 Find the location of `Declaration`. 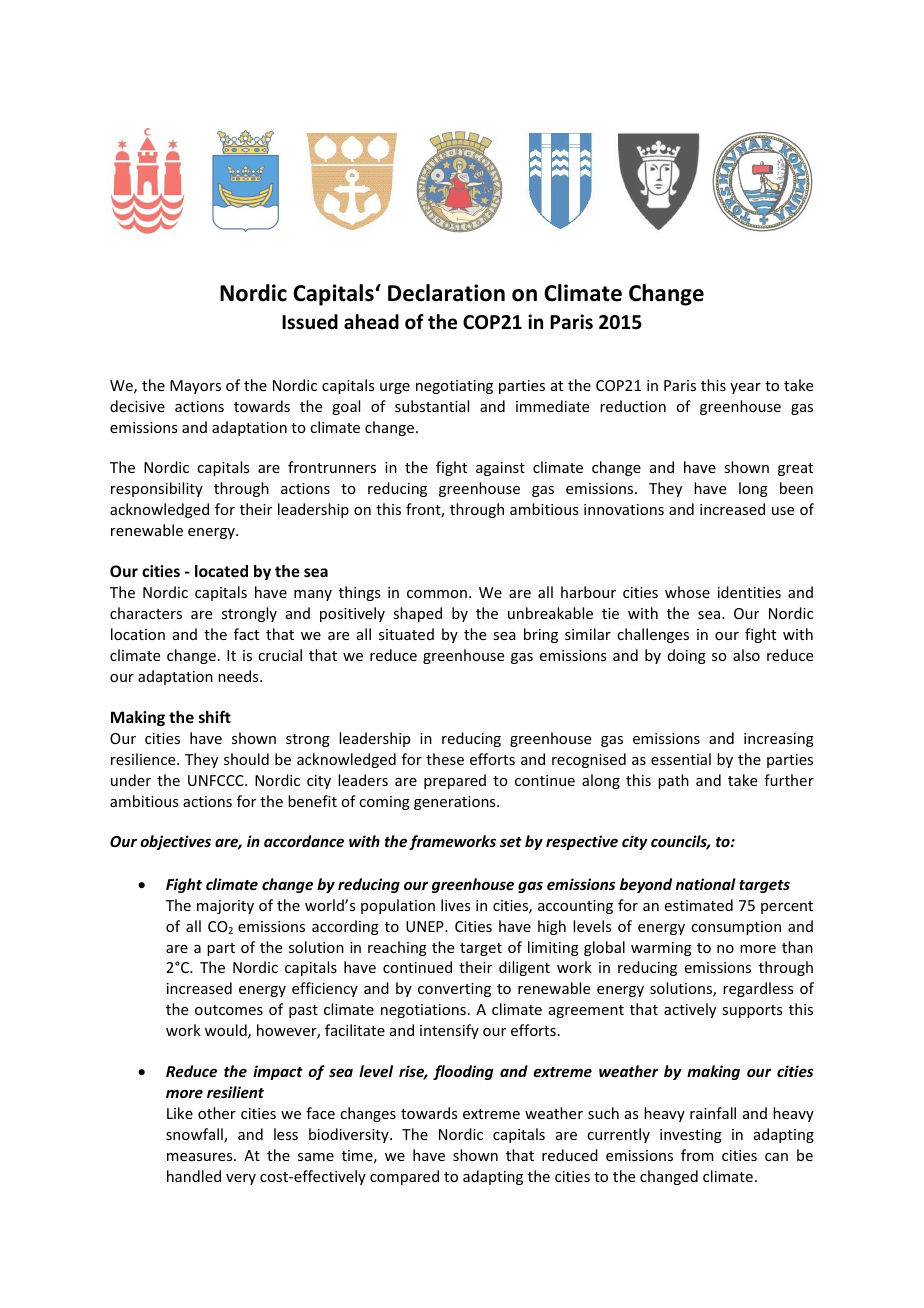

Declaration is located at coordinates (446, 293).
